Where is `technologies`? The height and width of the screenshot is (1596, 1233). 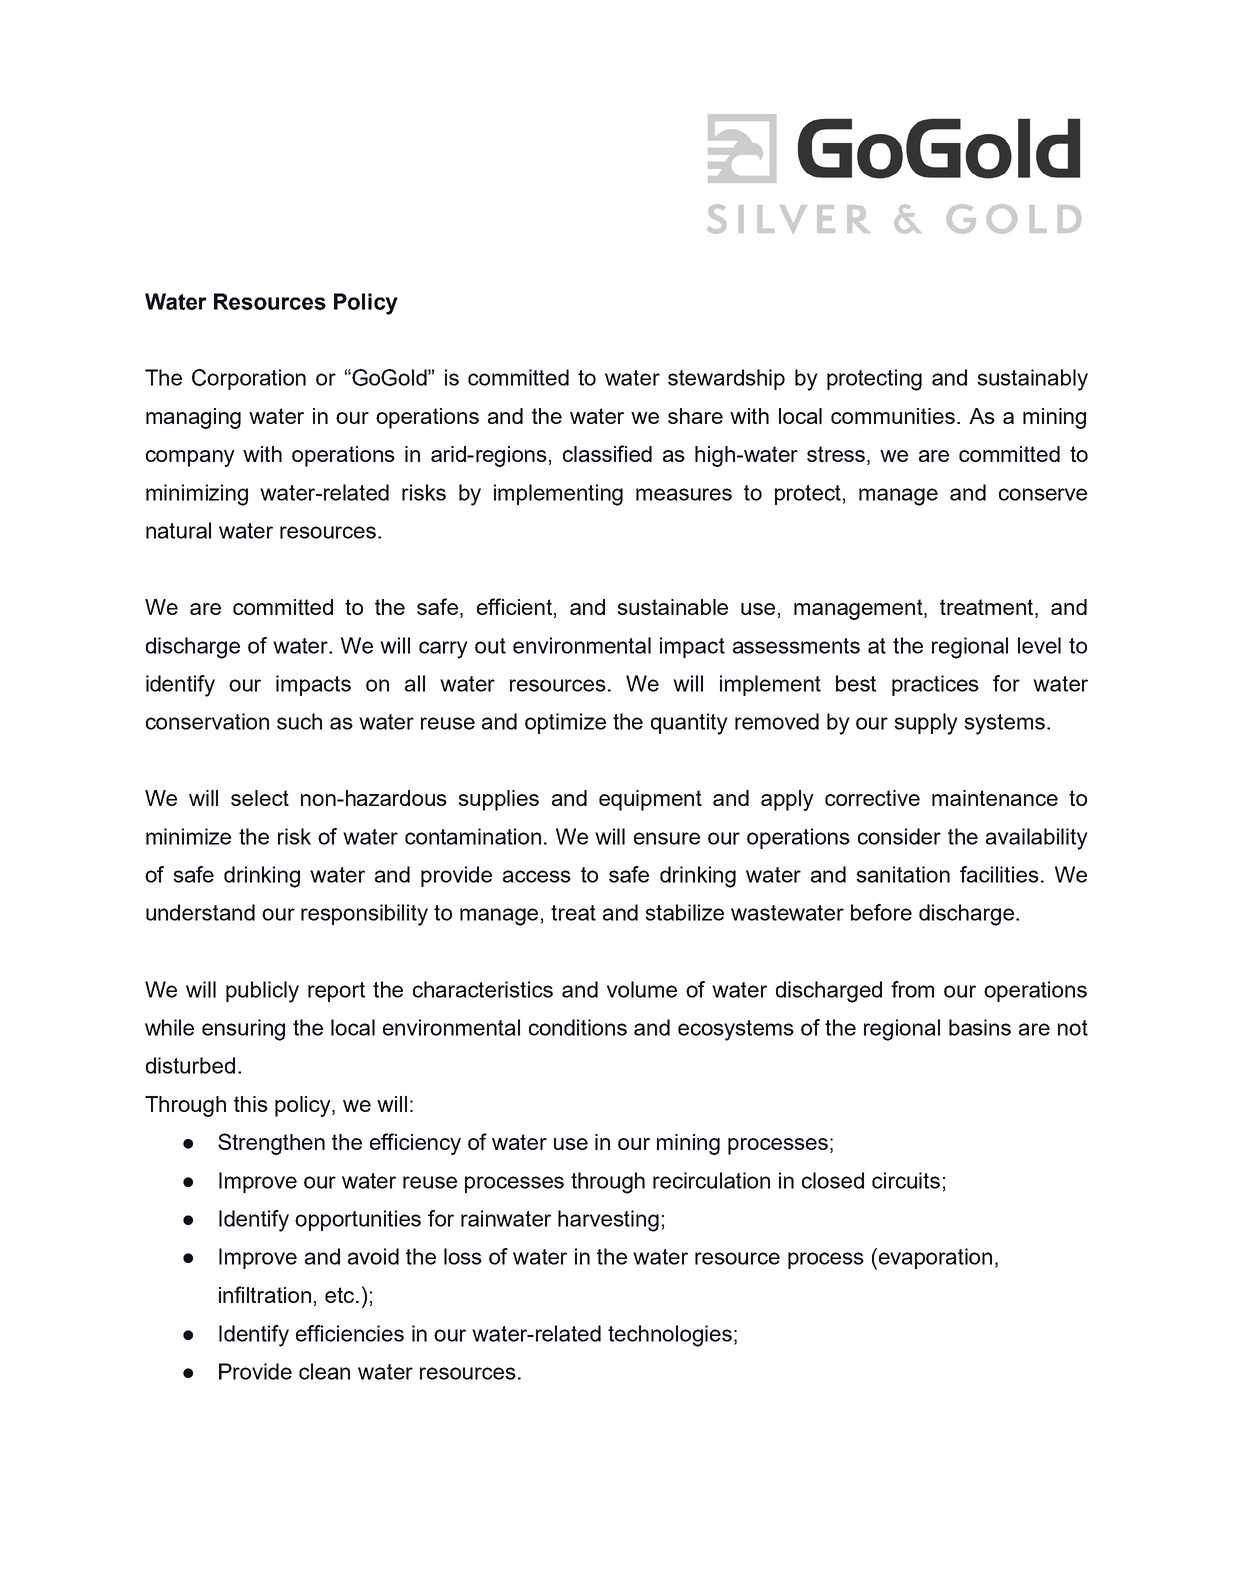
technologies is located at coordinates (670, 1336).
